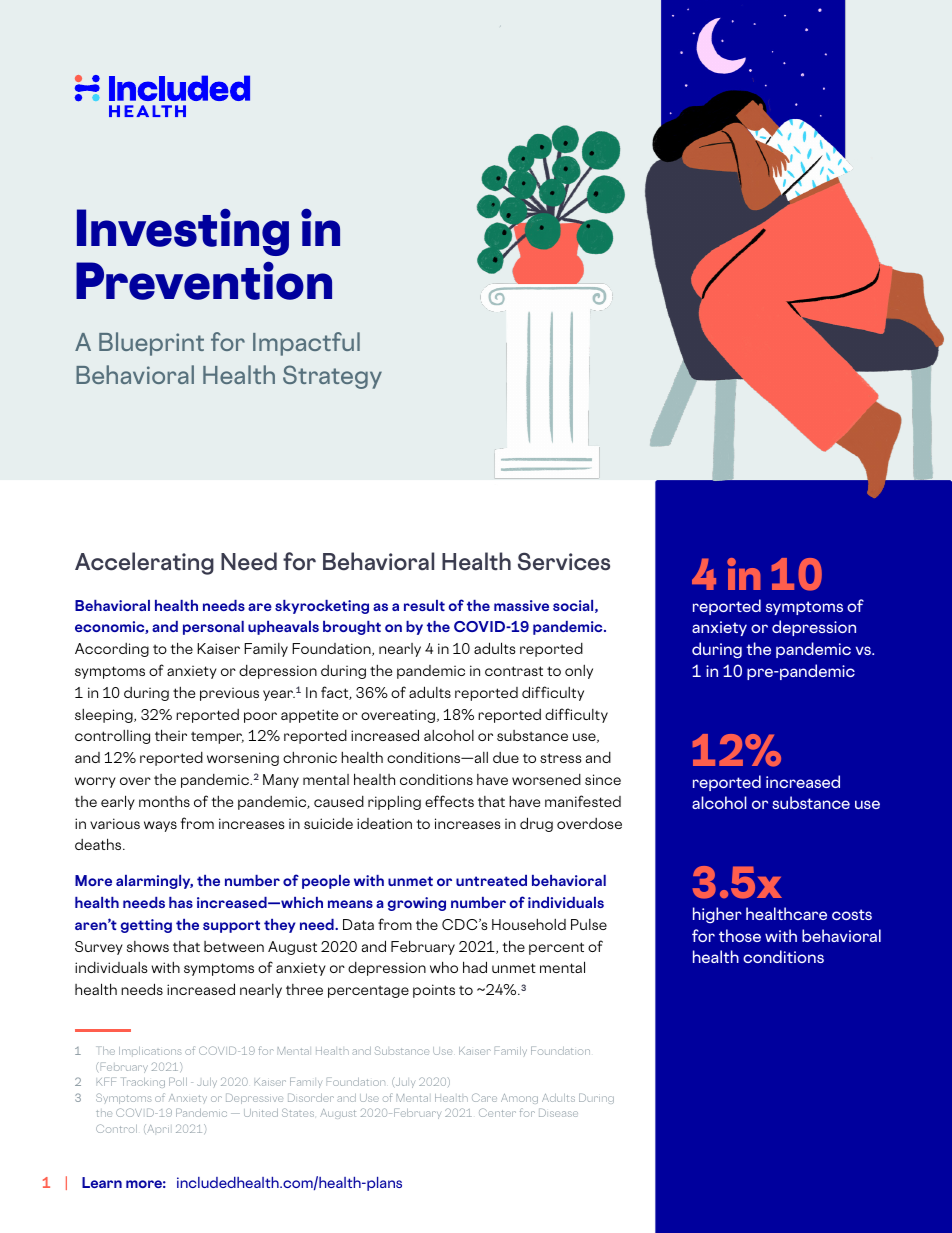 This image has width=952, height=1233. Describe the element at coordinates (514, 671) in the image. I see `contrast` at that location.
